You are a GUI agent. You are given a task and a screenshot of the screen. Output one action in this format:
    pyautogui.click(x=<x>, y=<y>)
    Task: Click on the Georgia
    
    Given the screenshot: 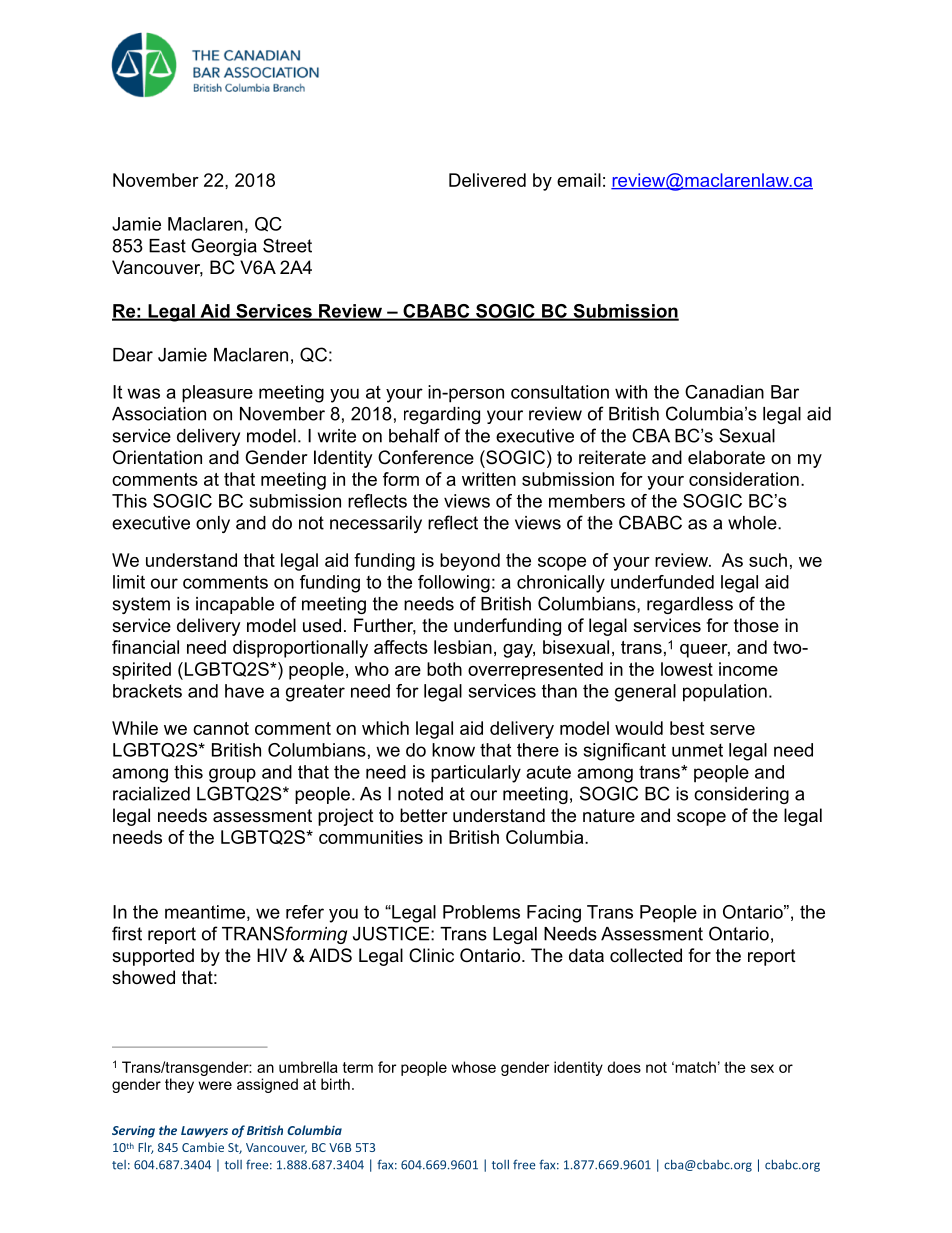 What is the action you would take?
    pyautogui.click(x=224, y=247)
